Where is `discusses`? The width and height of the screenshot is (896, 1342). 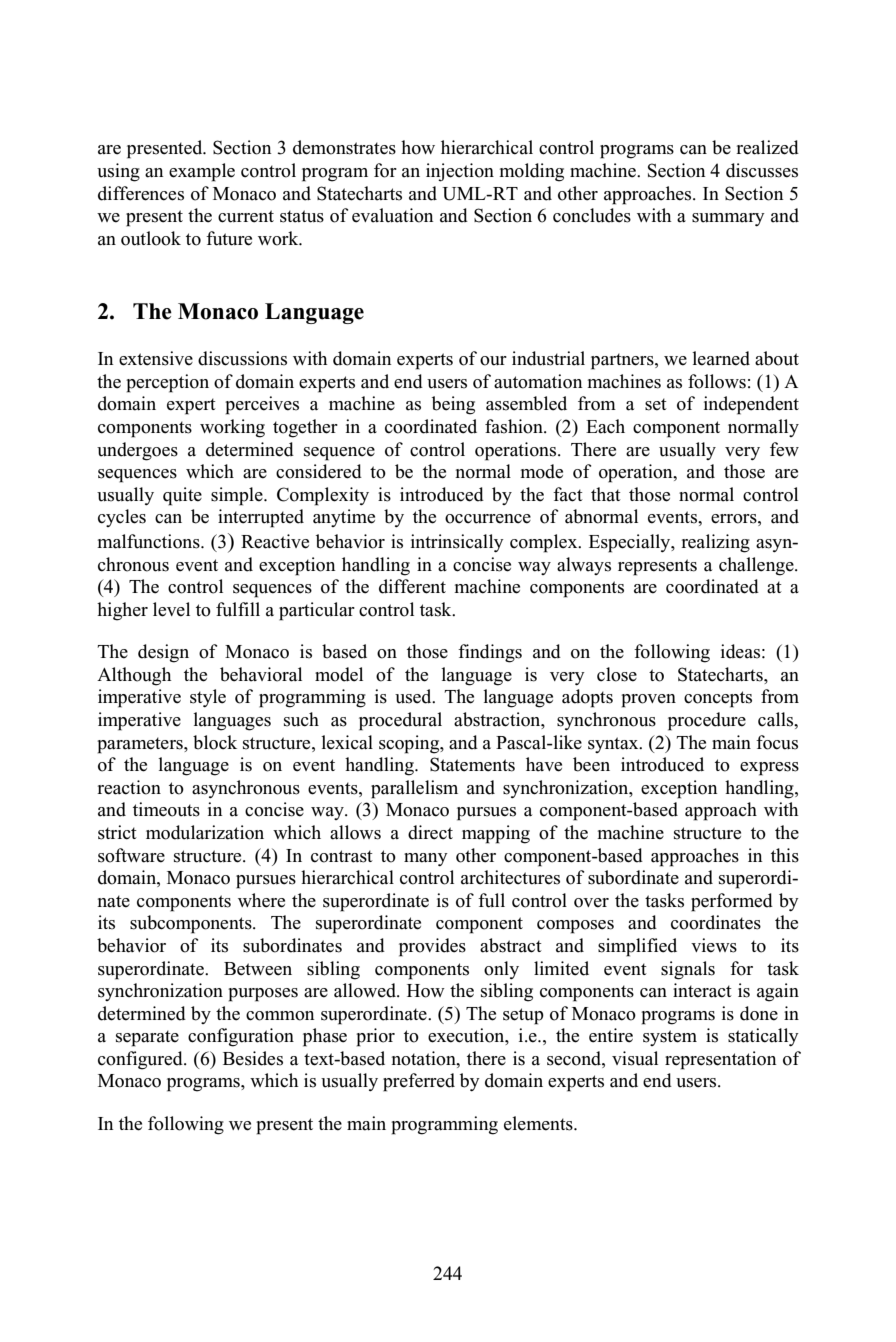 discusses is located at coordinates (762, 170).
